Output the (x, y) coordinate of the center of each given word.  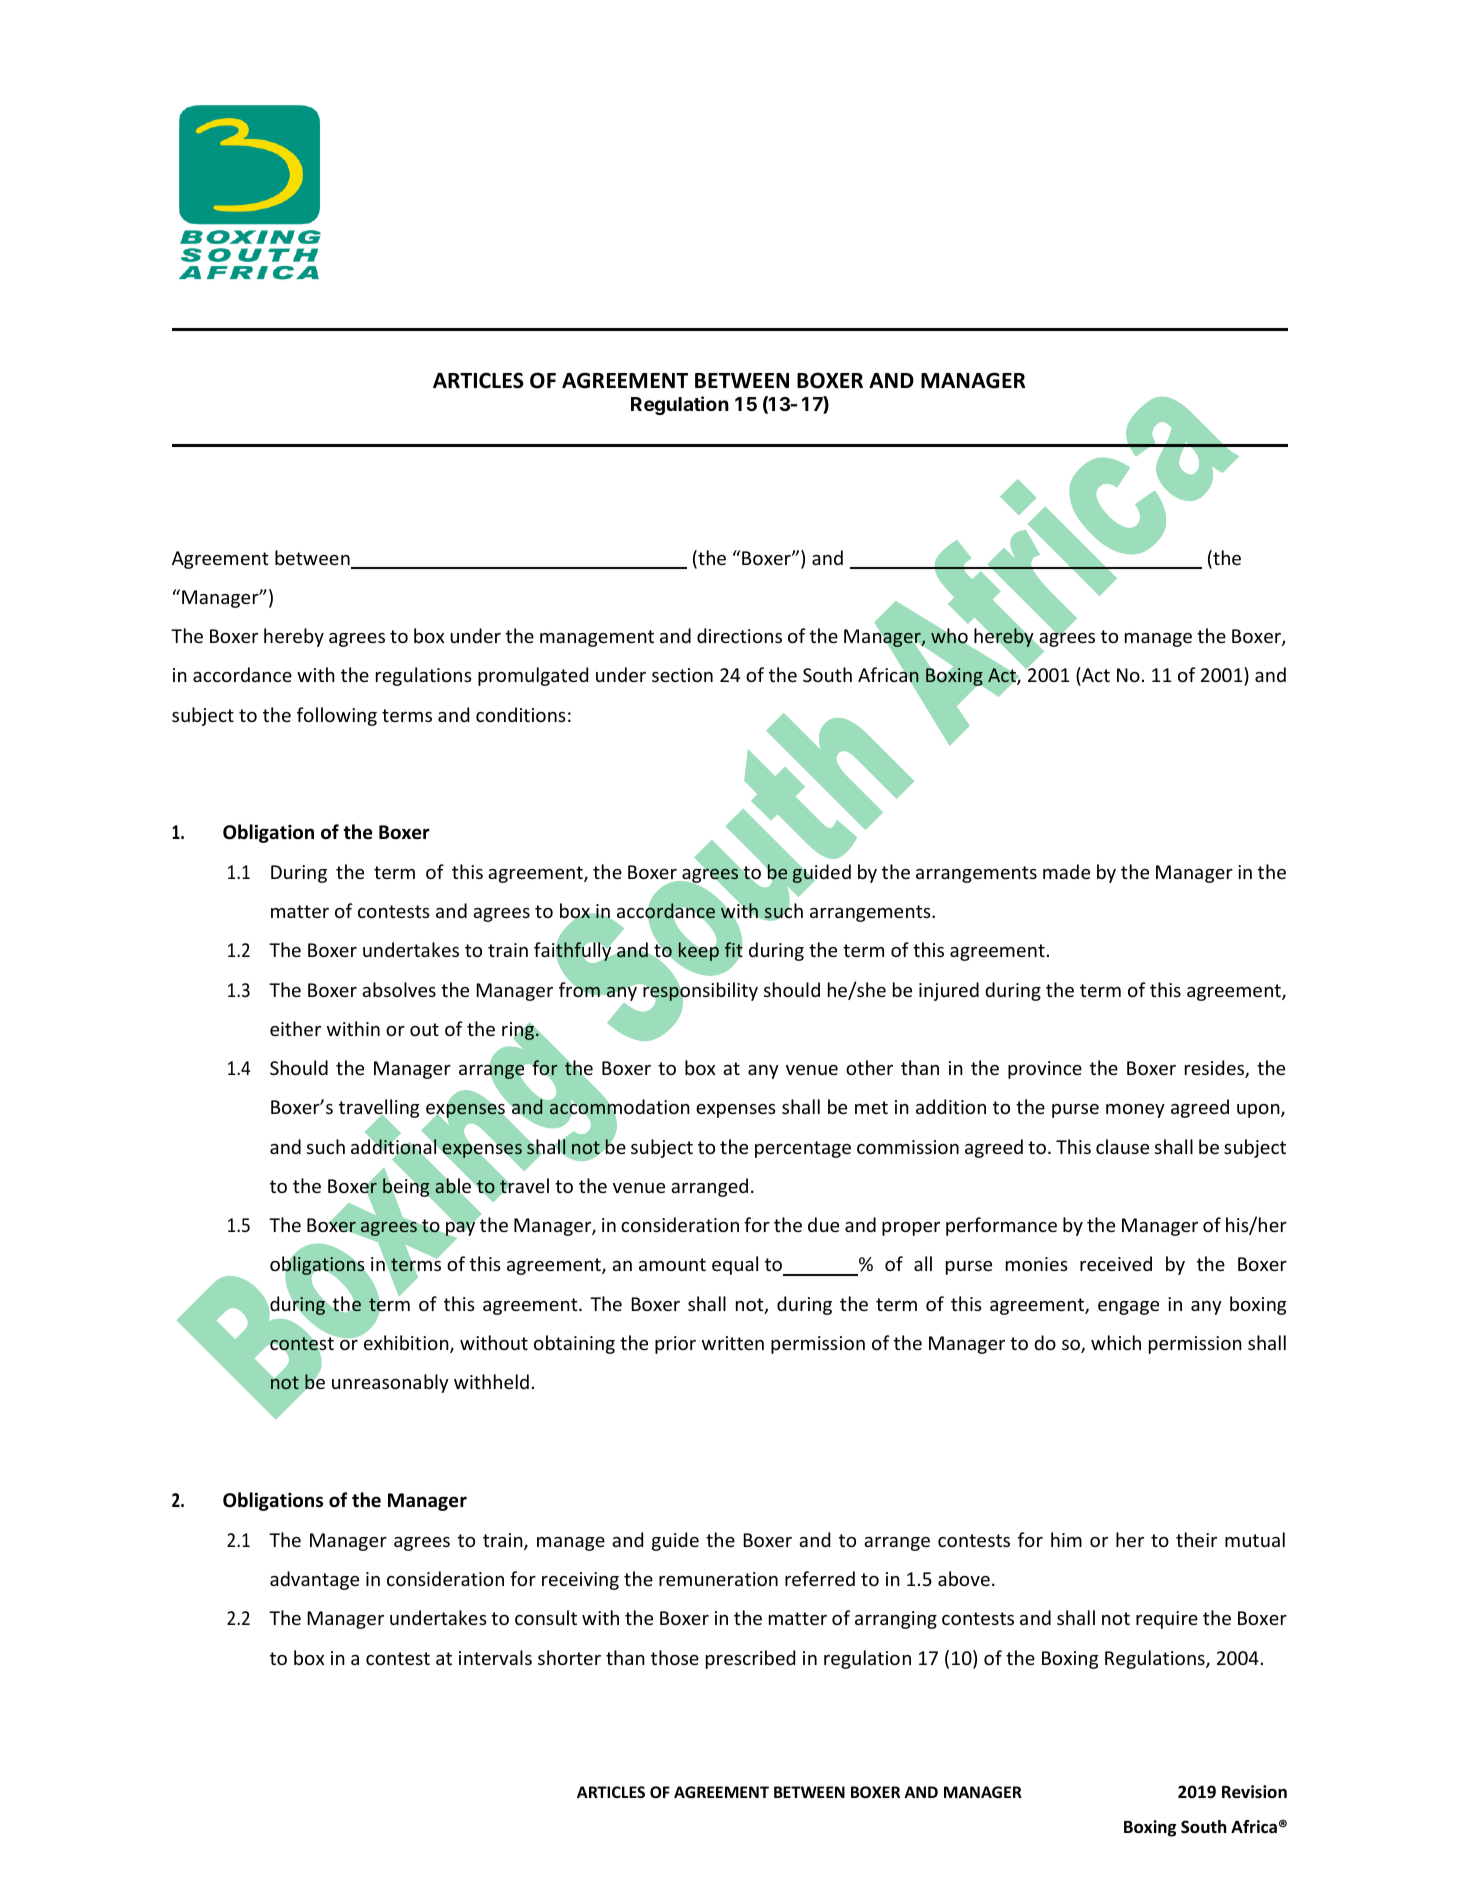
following (337, 716)
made (1066, 871)
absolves (399, 989)
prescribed (750, 1659)
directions (739, 635)
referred (820, 1578)
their (1196, 1539)
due (823, 1224)
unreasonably (390, 1383)
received (1116, 1263)
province (1045, 1070)
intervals (495, 1657)
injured (949, 991)
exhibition (407, 1344)
